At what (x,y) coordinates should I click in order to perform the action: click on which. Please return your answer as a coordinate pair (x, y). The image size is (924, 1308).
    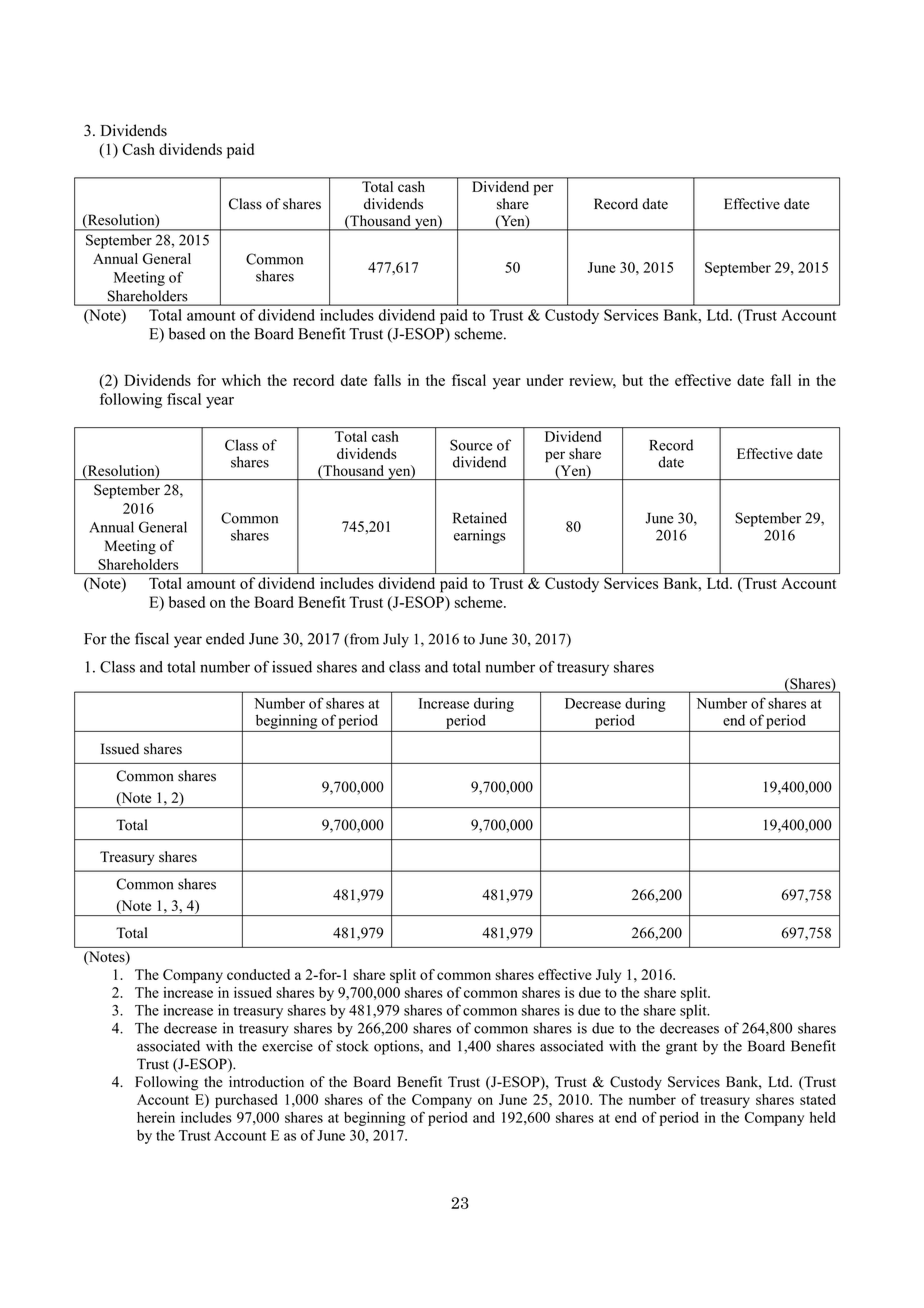
    Looking at the image, I should click on (241, 380).
